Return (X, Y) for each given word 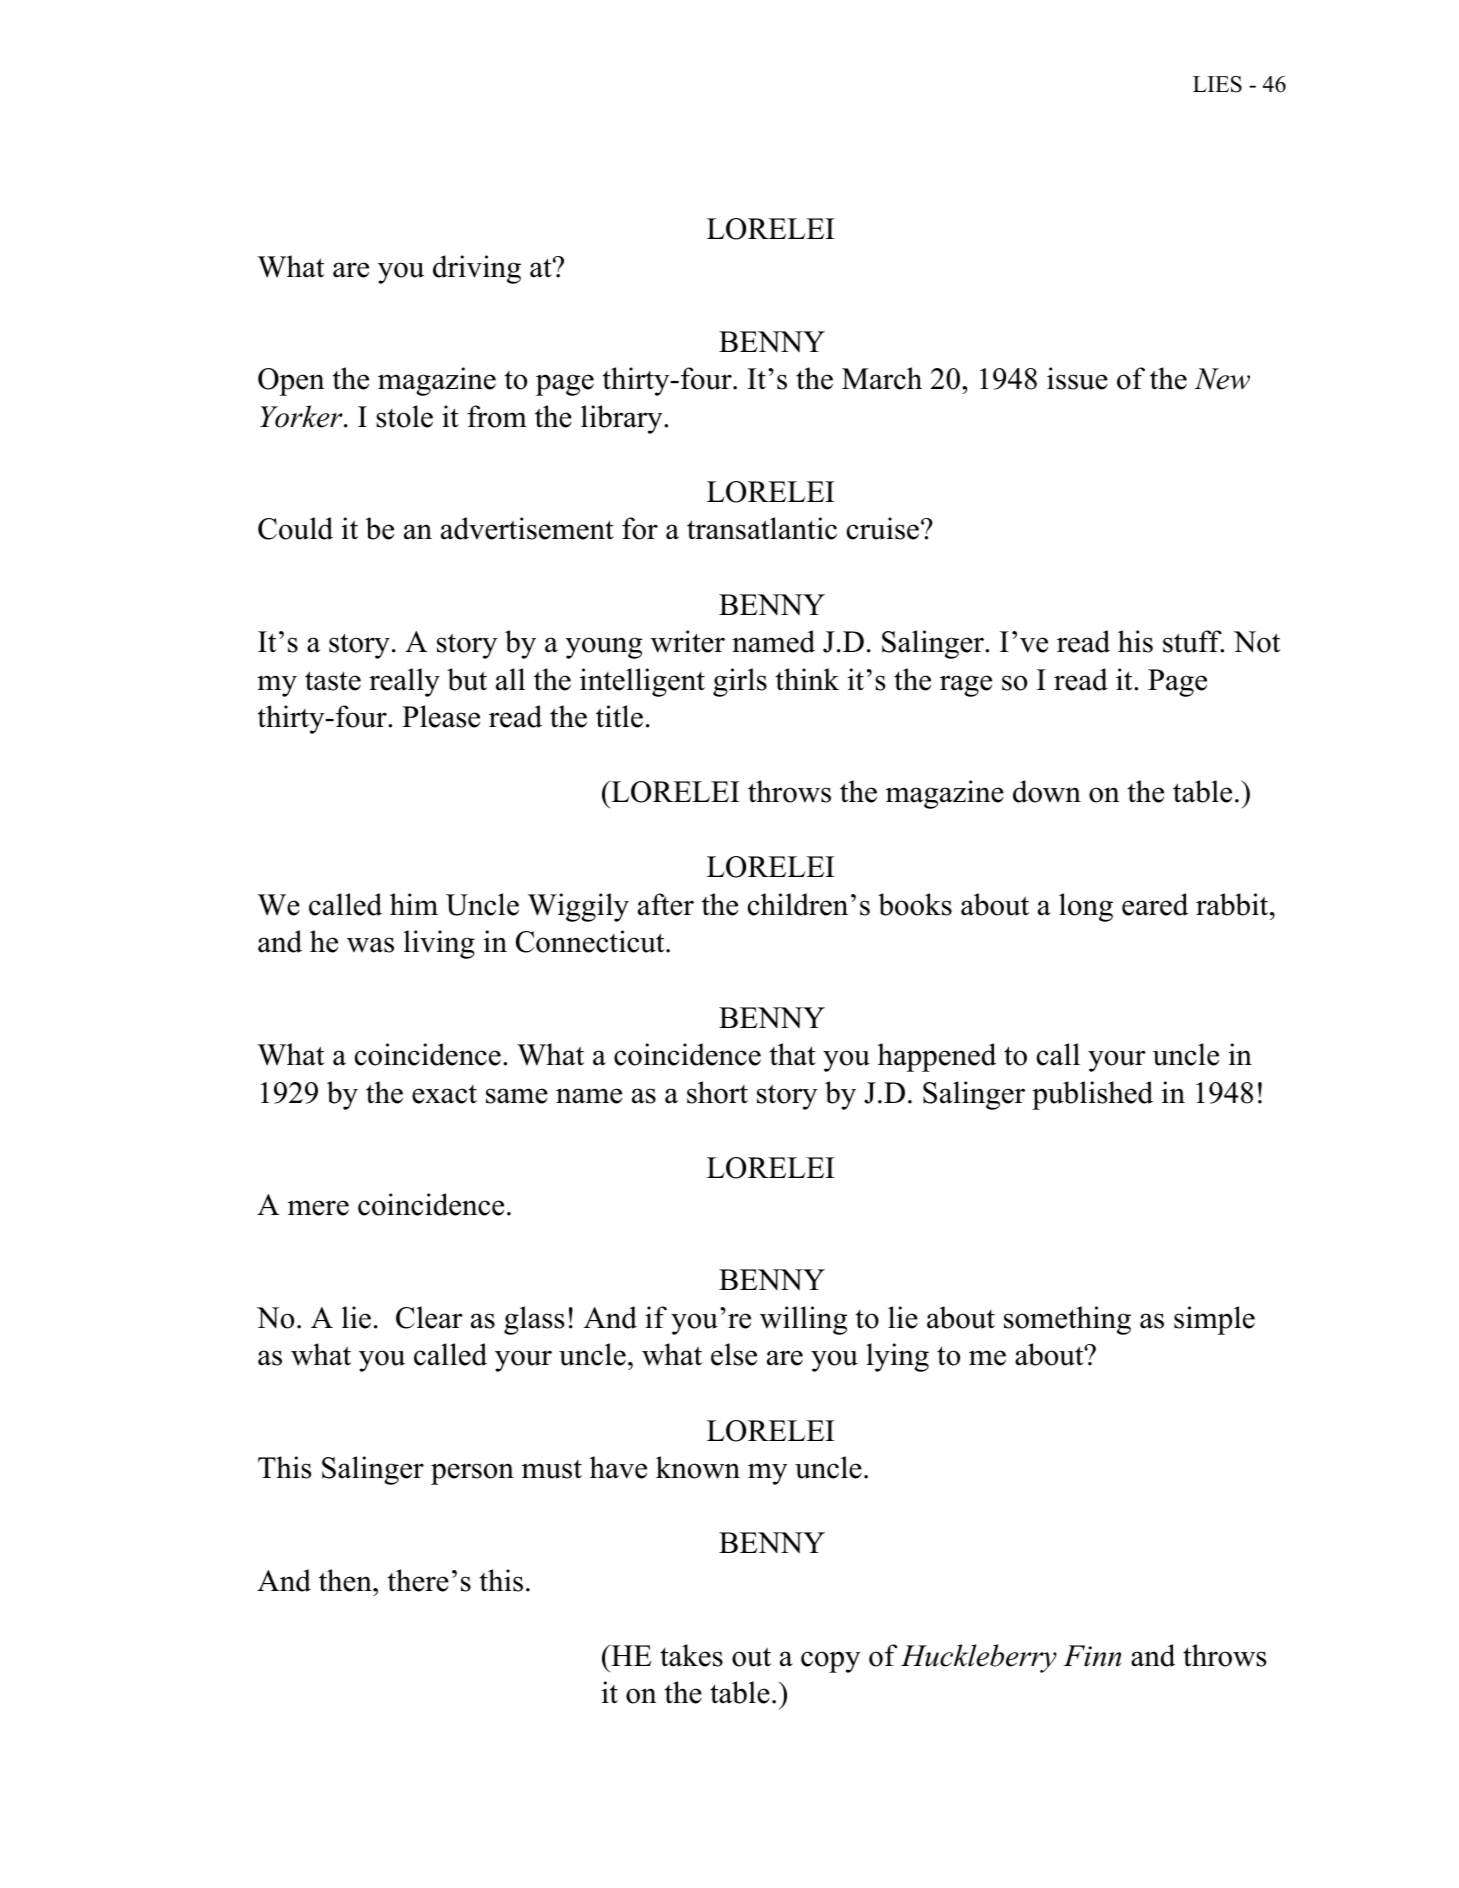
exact (444, 1094)
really (404, 682)
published (1092, 1095)
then (346, 1580)
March (882, 378)
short (717, 1092)
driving (477, 269)
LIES (1217, 84)
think (807, 679)
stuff (1193, 641)
